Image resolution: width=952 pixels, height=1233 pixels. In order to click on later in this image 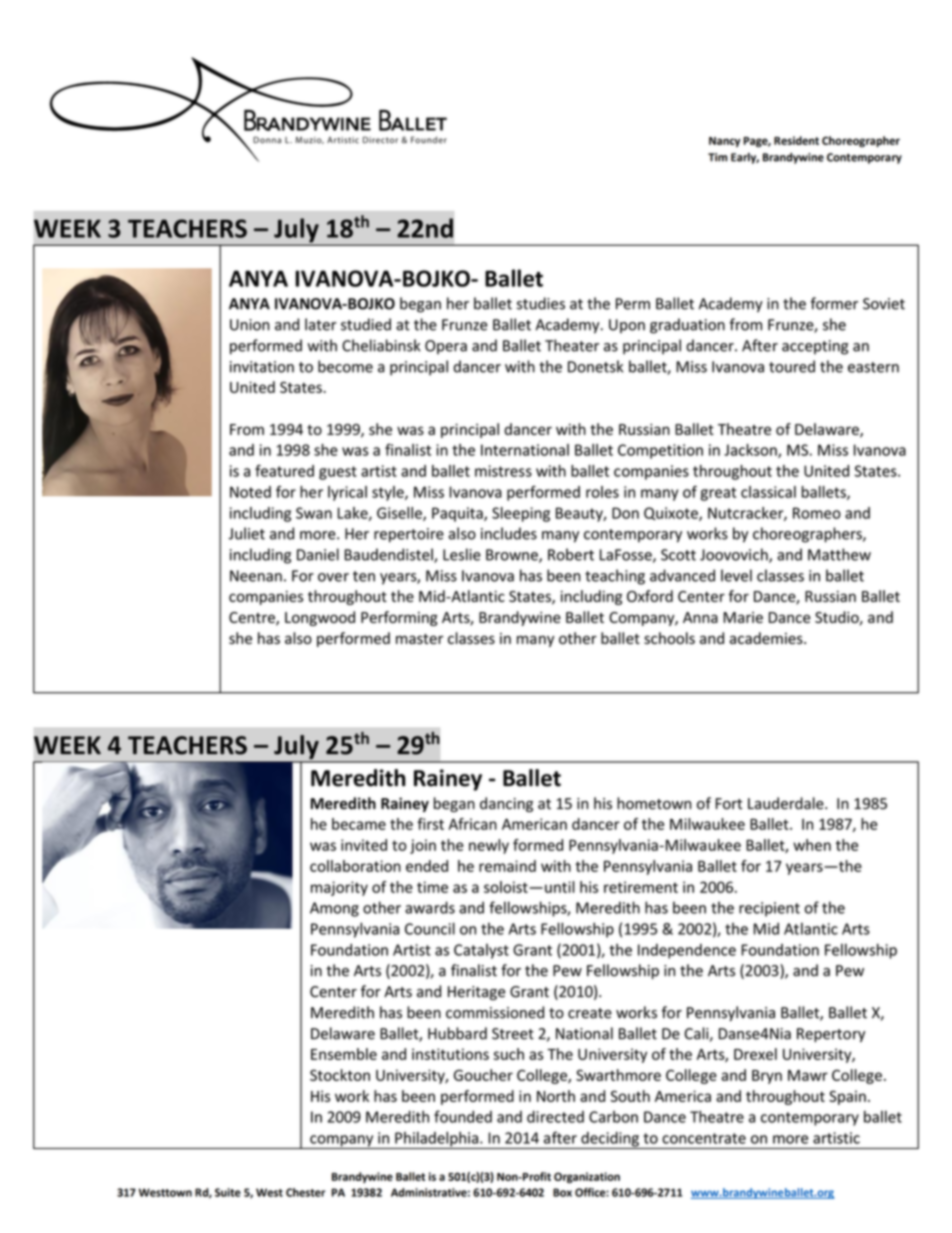, I will do `click(321, 324)`.
